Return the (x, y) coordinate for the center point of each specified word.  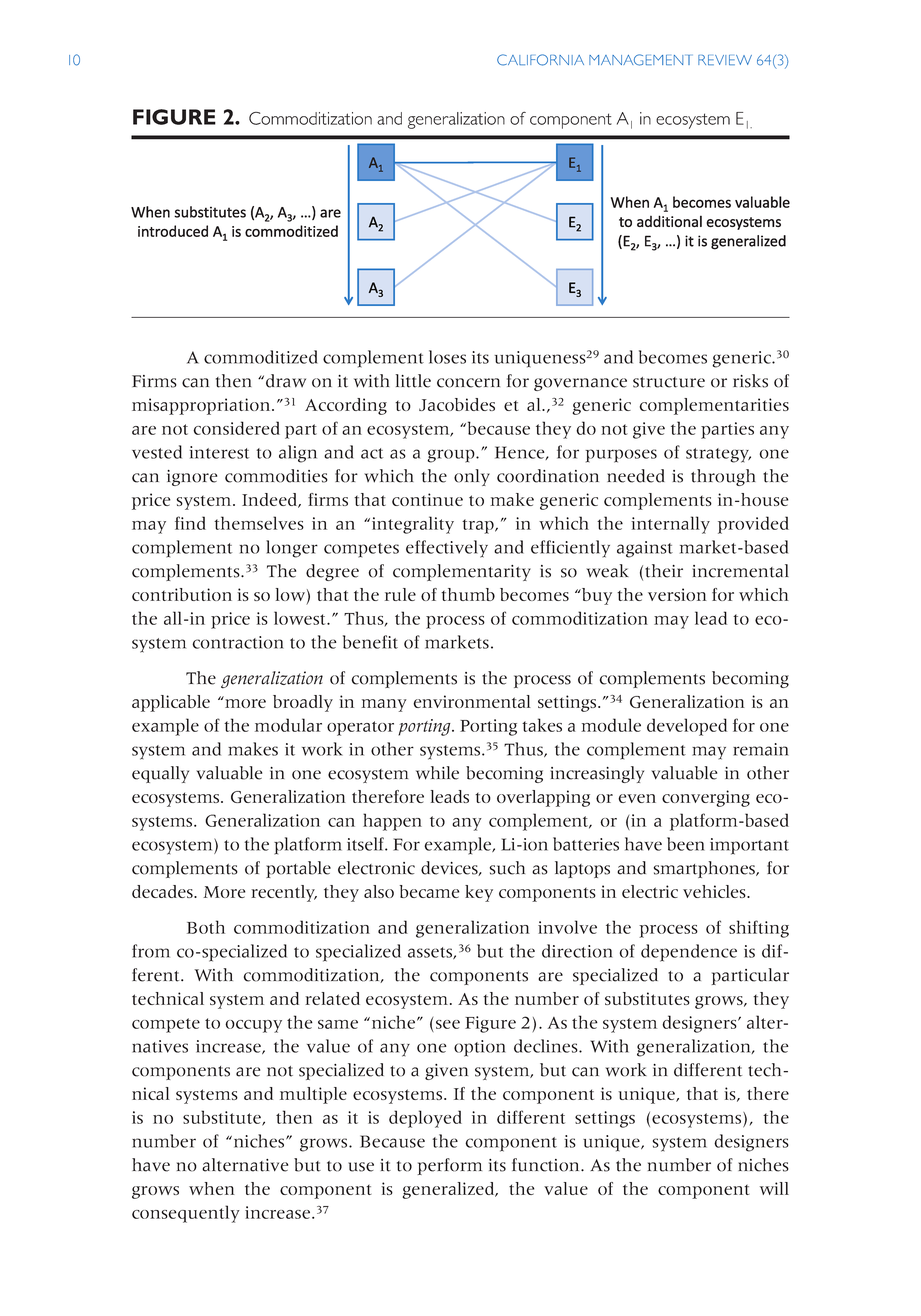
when (212, 1188)
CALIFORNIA (540, 60)
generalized (450, 1190)
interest (219, 452)
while (437, 773)
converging (706, 798)
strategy (718, 455)
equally (160, 774)
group (452, 456)
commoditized (261, 357)
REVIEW (725, 60)
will (774, 1188)
